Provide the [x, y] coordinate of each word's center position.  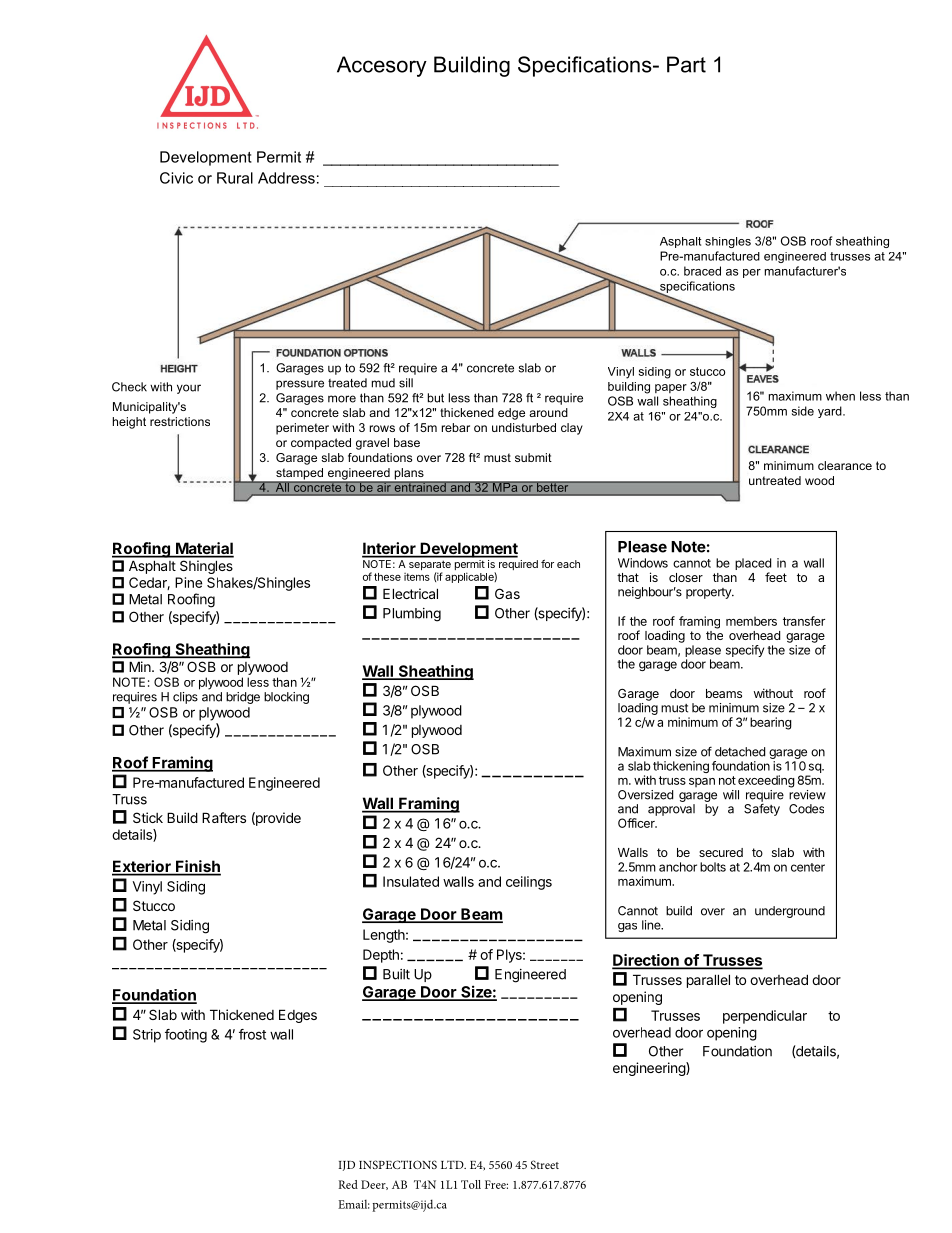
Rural [235, 178]
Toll [471, 1184]
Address [286, 178]
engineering [650, 1069]
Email [353, 1204]
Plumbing [412, 615]
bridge [243, 698]
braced [702, 271]
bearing [771, 723]
